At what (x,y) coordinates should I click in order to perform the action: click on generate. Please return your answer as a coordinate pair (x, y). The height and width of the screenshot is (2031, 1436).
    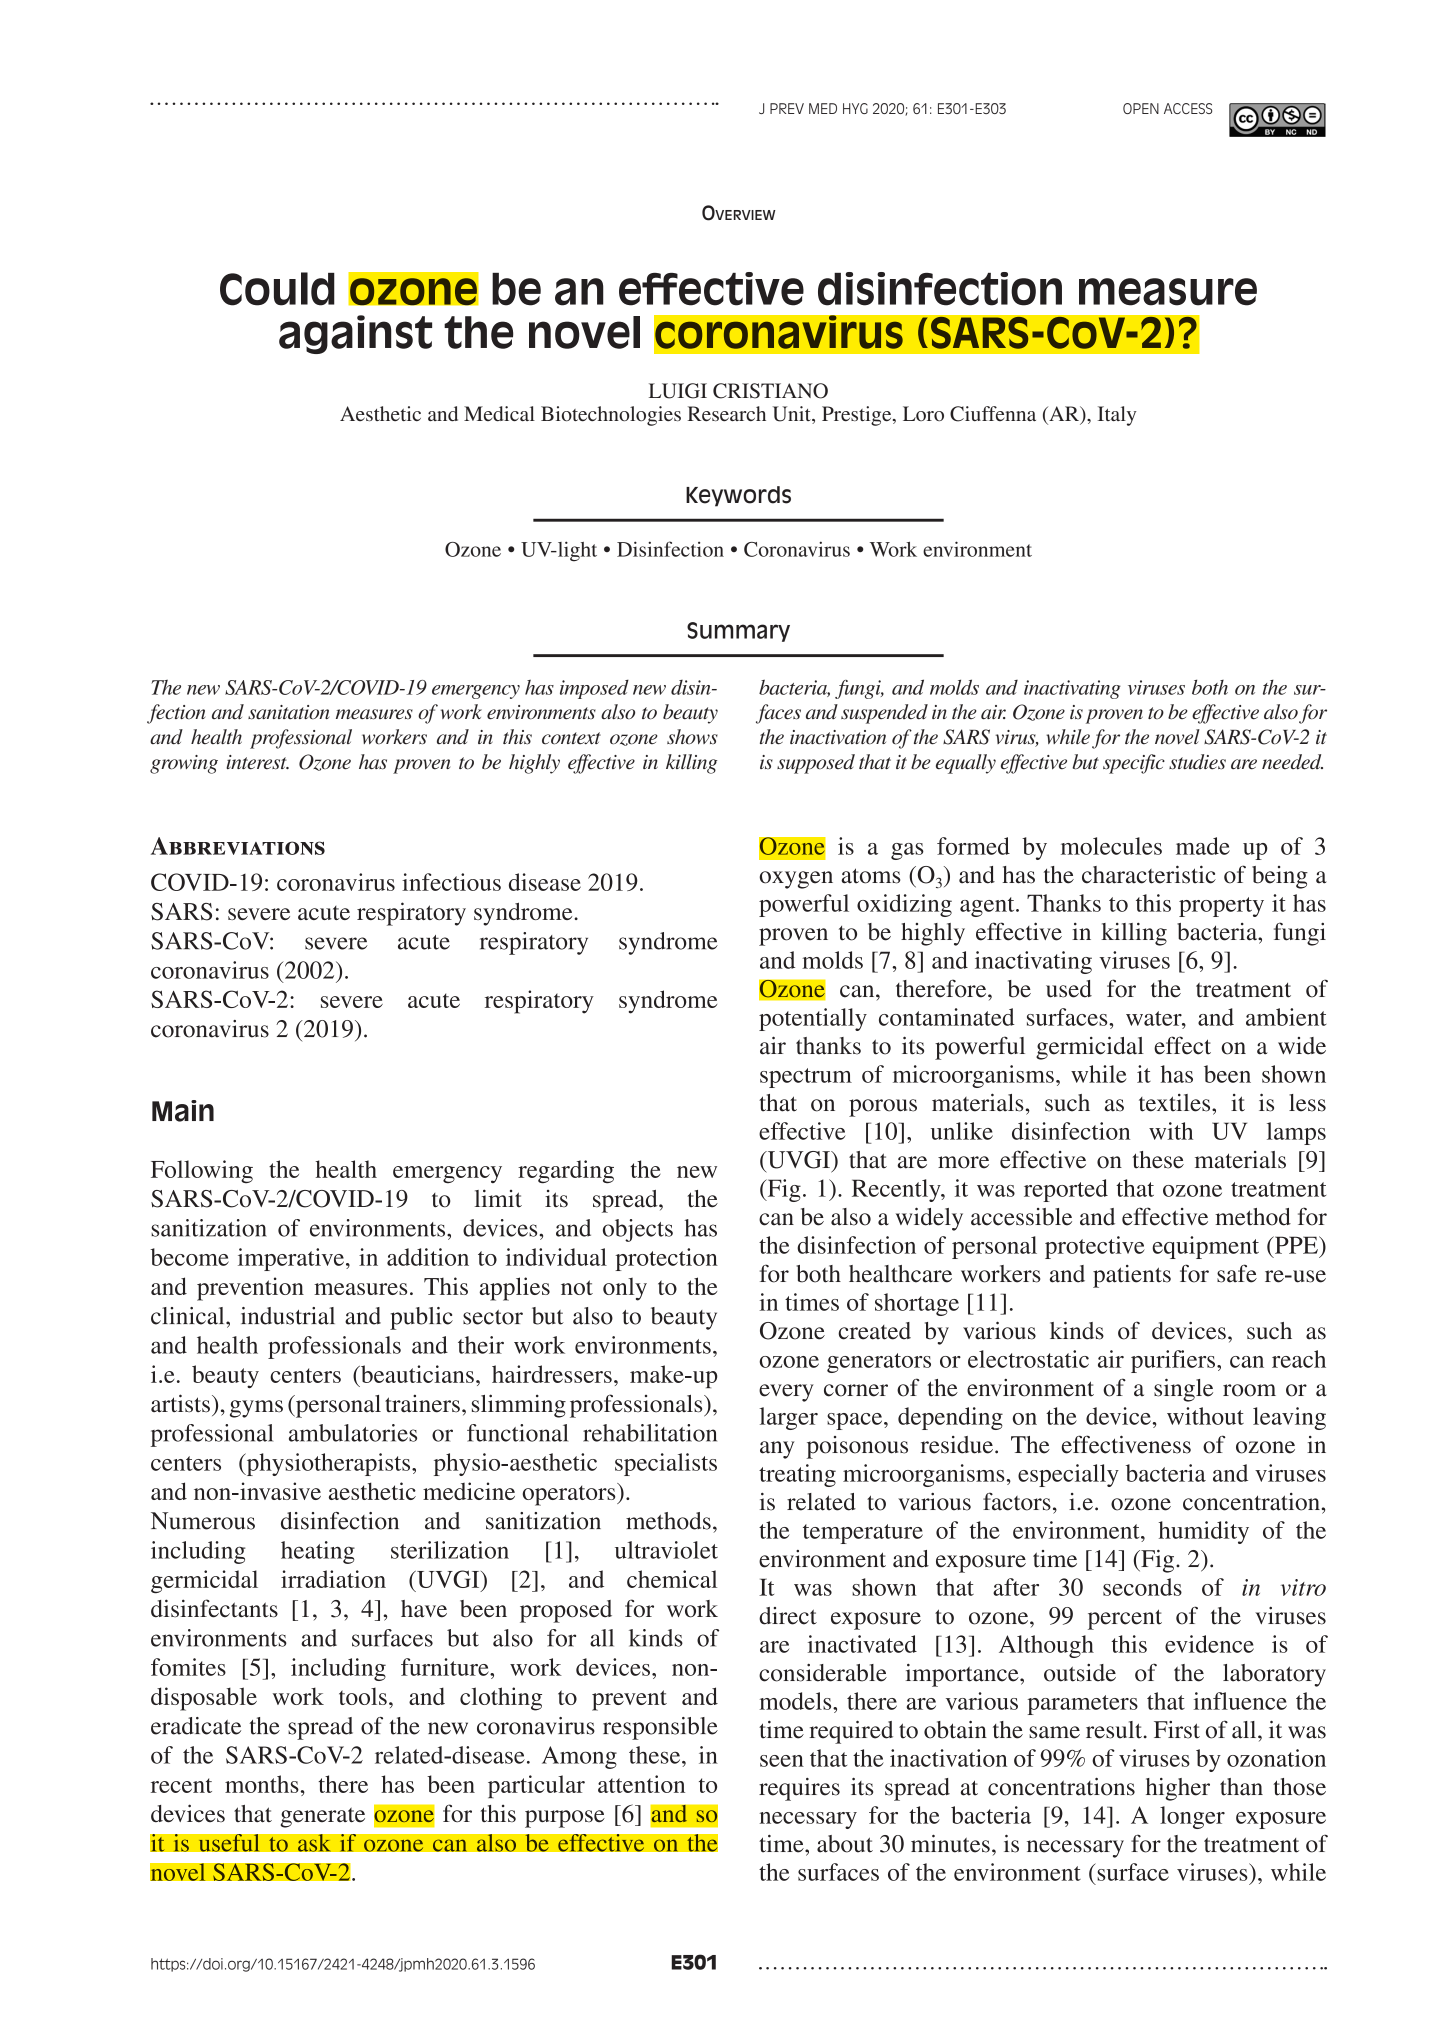
    Looking at the image, I should click on (323, 1817).
